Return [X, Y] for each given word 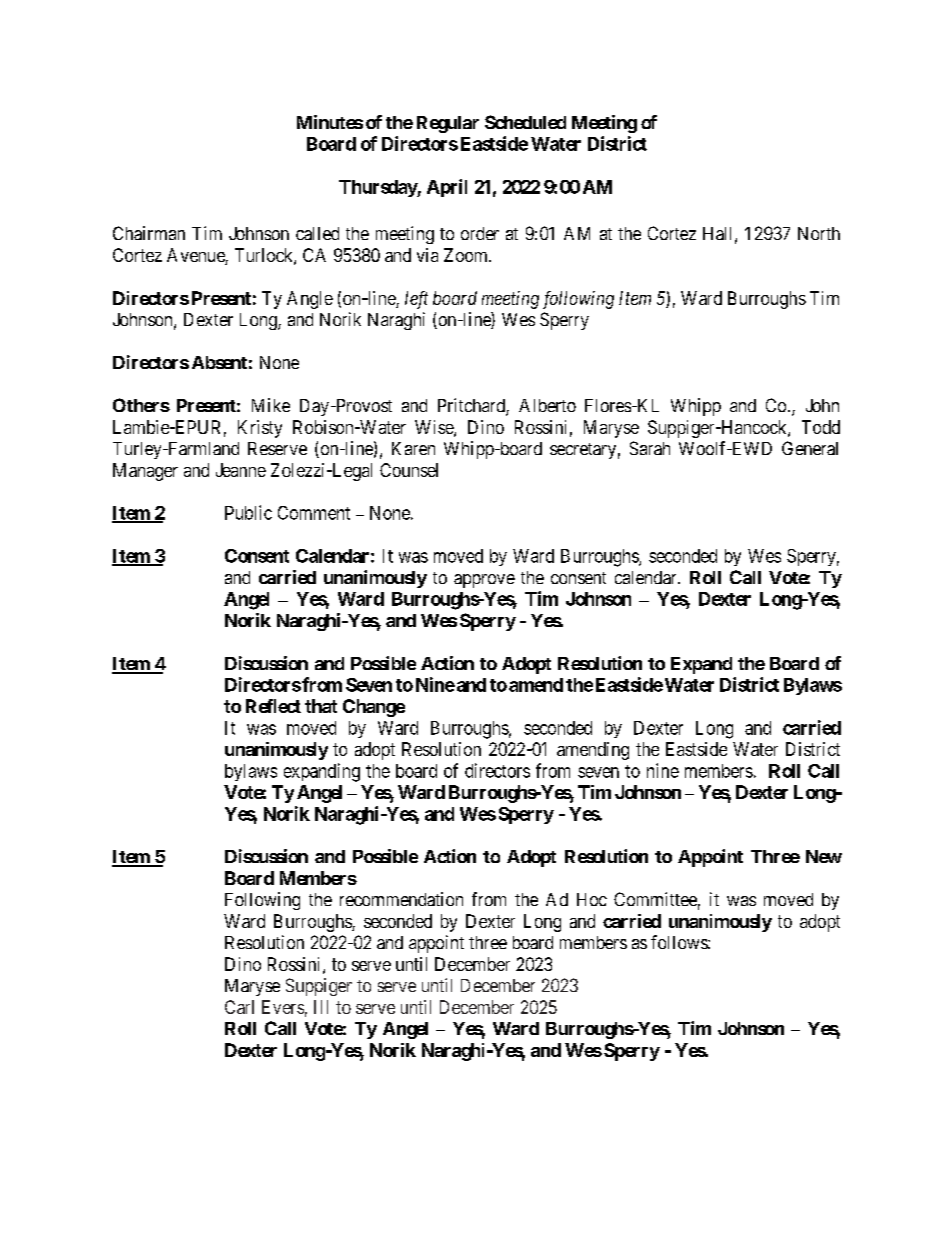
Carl [239, 1007]
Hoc [592, 899]
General [810, 448]
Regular [448, 124]
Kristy [260, 429]
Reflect [273, 706]
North [819, 233]
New [824, 856]
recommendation [401, 899]
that [321, 706]
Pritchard [472, 406]
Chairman [149, 233]
